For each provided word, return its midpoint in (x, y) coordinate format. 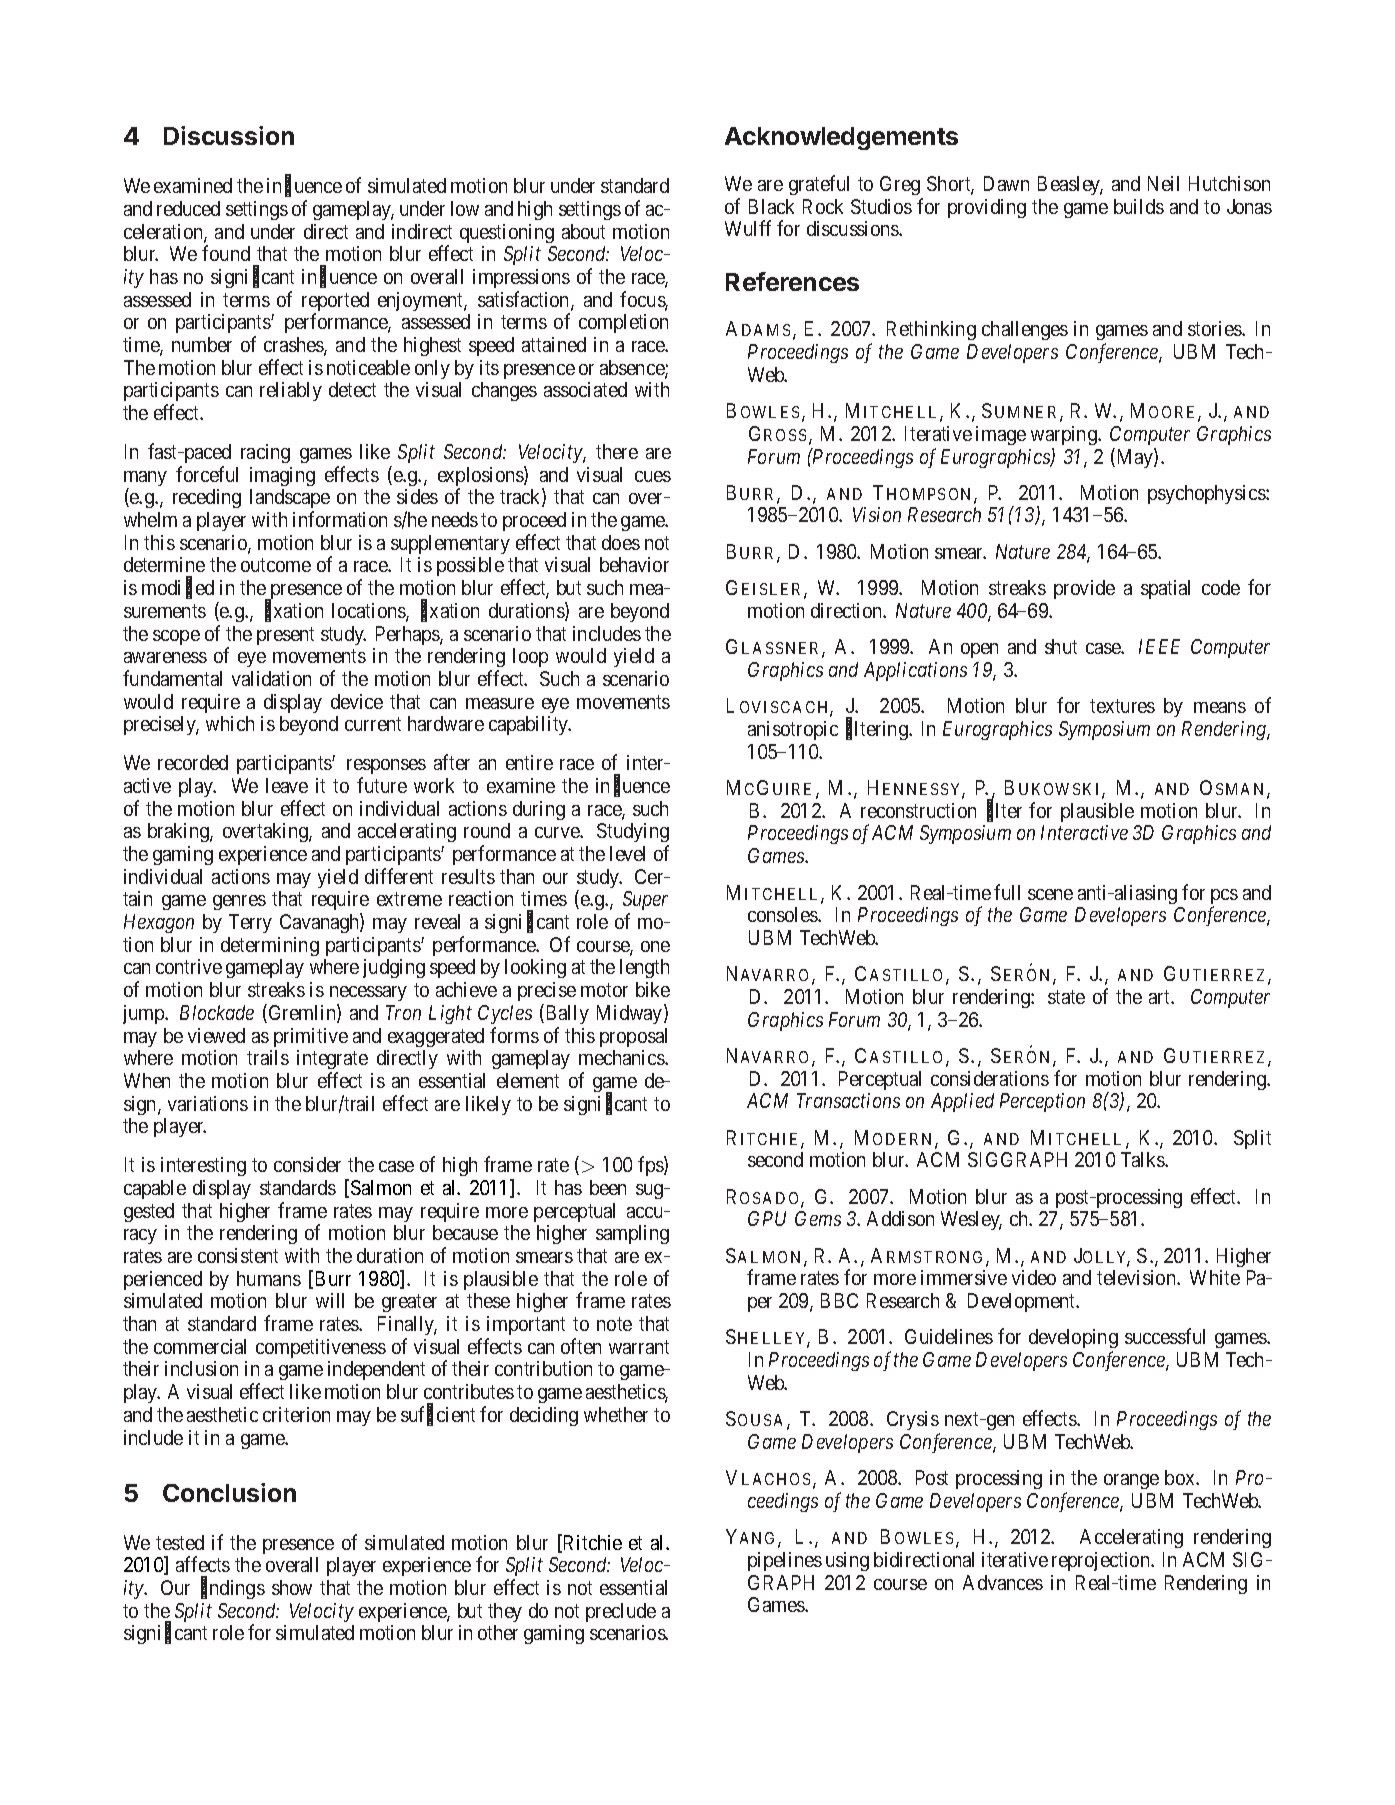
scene (1050, 894)
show (292, 1587)
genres (239, 902)
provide (1084, 589)
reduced (188, 208)
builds (1139, 206)
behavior (634, 564)
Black (771, 206)
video (1034, 1277)
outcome (276, 565)
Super (645, 902)
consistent (238, 1255)
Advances (1003, 1582)
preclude (621, 1612)
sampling (632, 1234)
